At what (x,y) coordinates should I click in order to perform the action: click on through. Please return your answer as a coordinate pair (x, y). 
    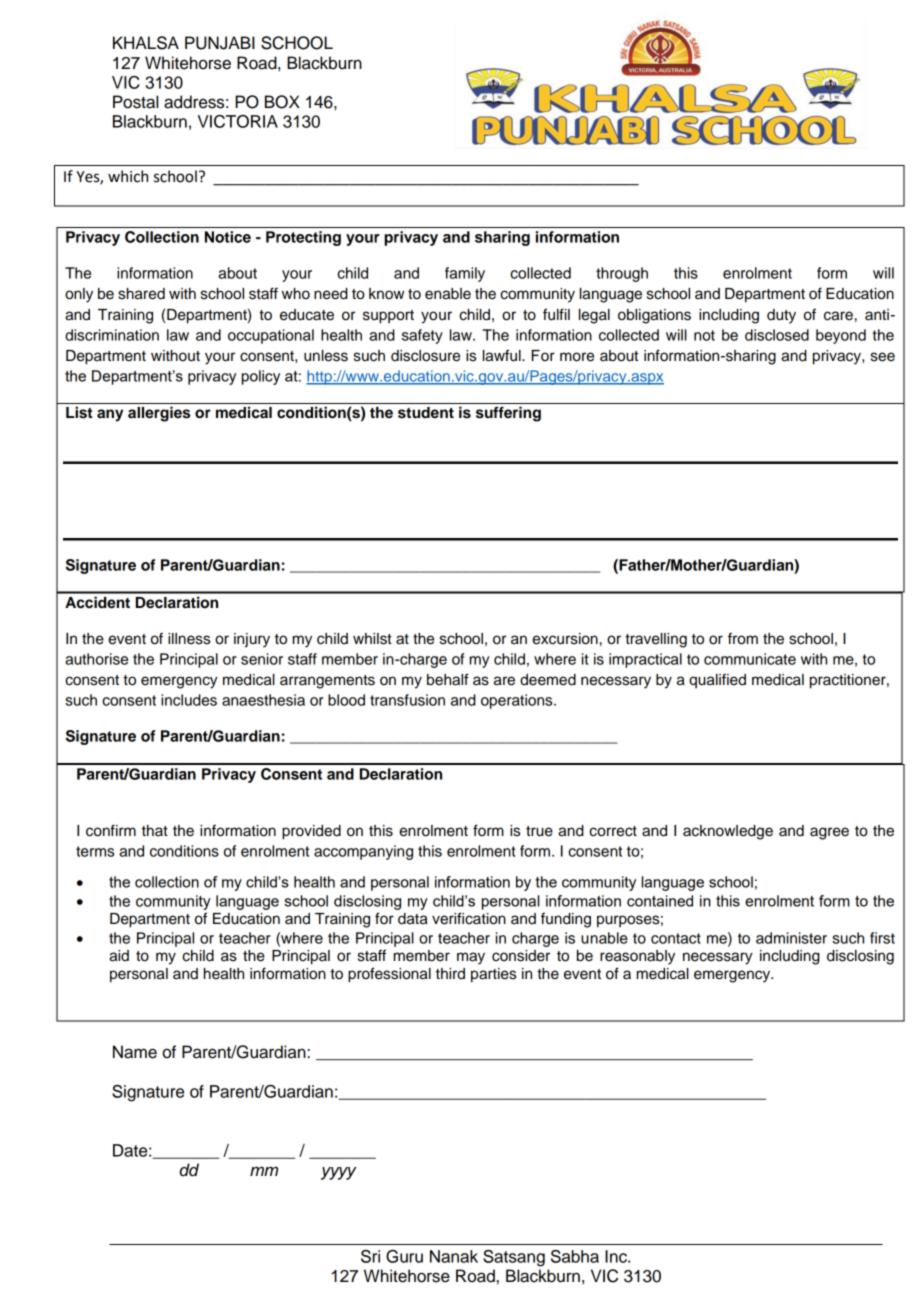
    Looking at the image, I should click on (622, 274).
